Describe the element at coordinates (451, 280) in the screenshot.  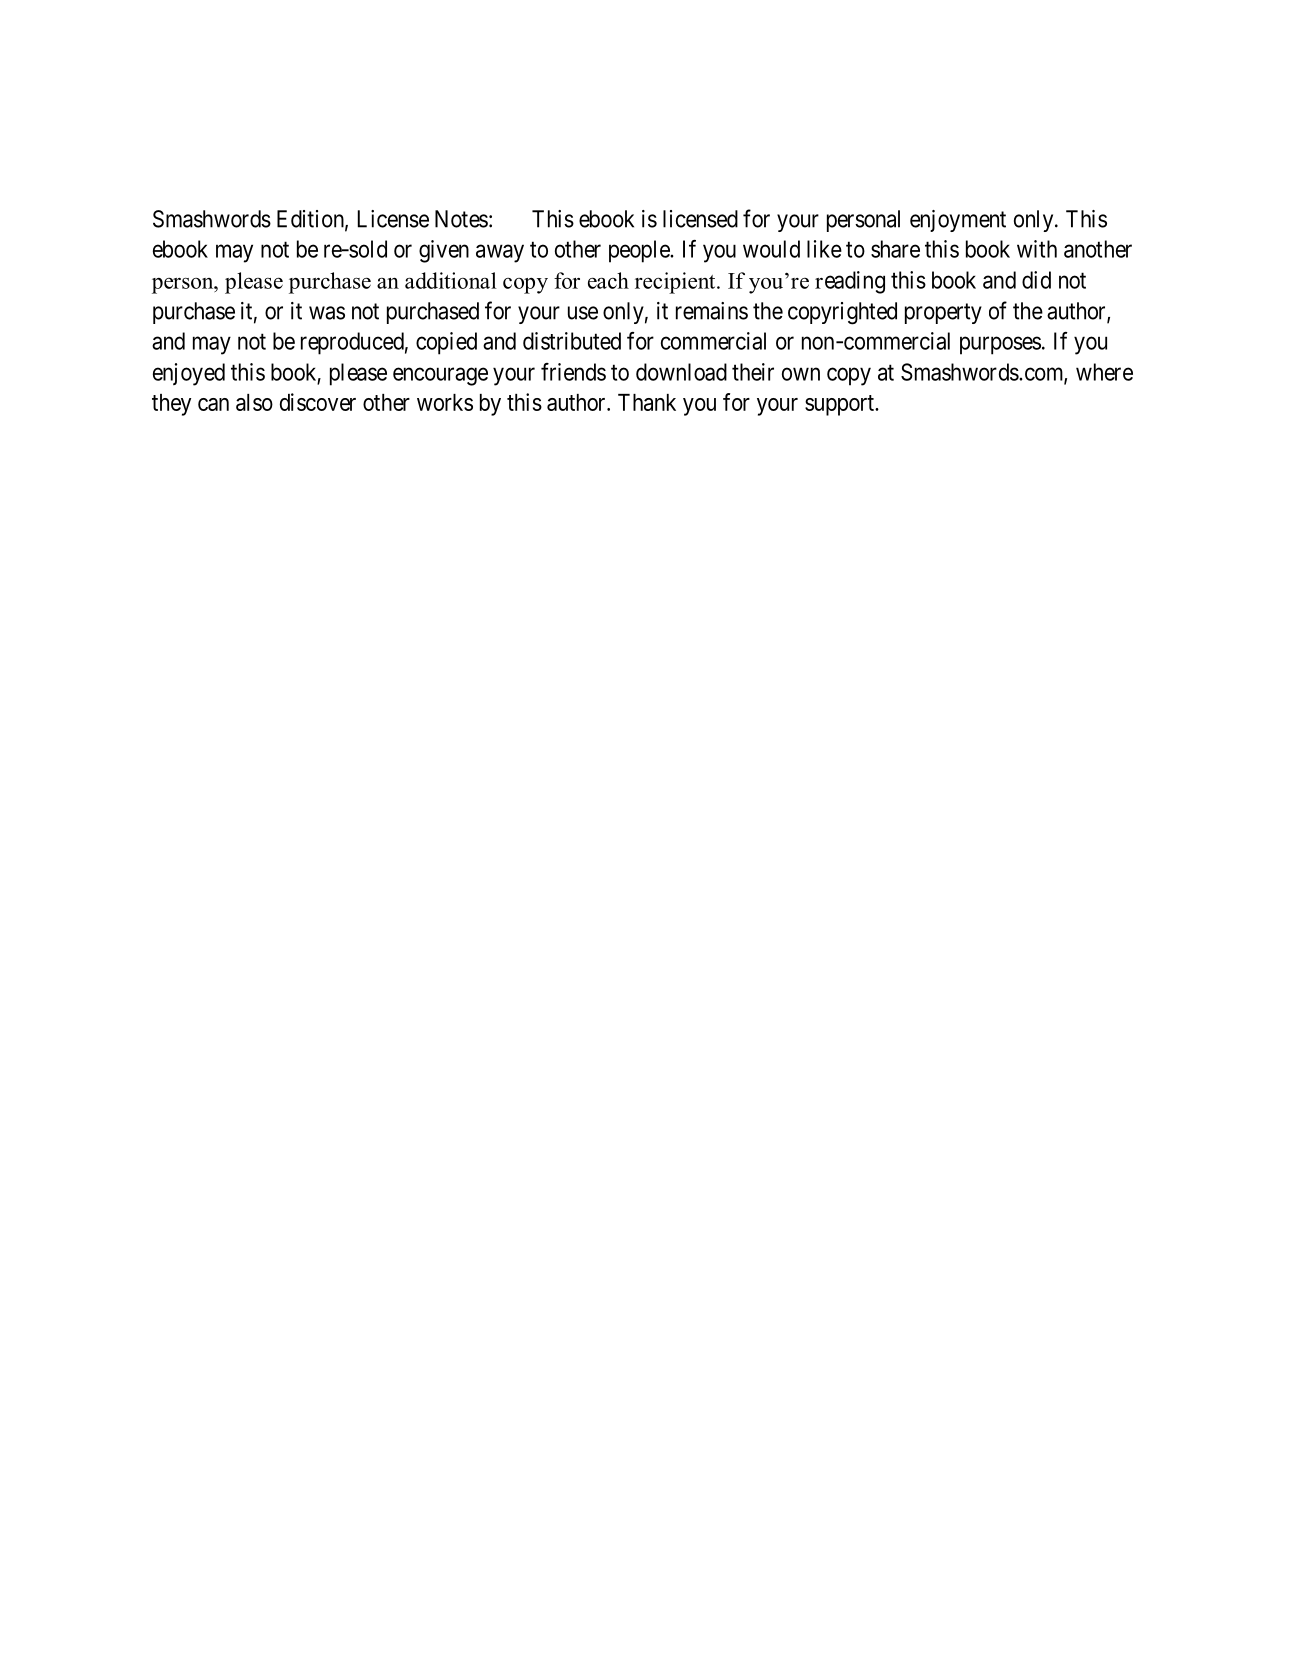
I see `additional` at that location.
